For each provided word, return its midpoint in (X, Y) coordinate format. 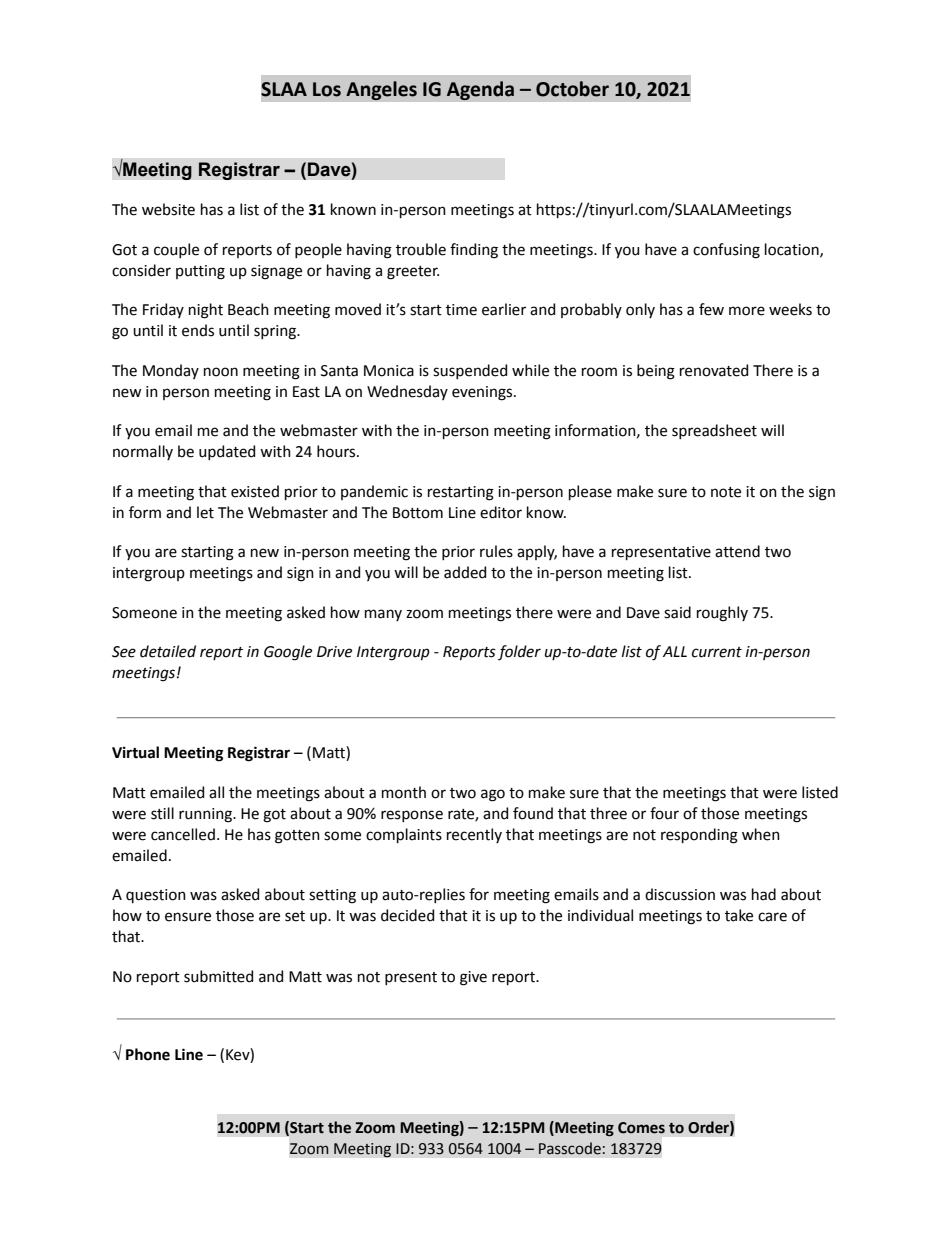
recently (474, 835)
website (168, 209)
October (572, 89)
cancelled (183, 834)
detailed (168, 651)
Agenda (480, 90)
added (465, 572)
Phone (148, 1054)
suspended (470, 371)
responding (699, 836)
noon (221, 372)
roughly (722, 614)
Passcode (570, 1148)
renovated (714, 370)
